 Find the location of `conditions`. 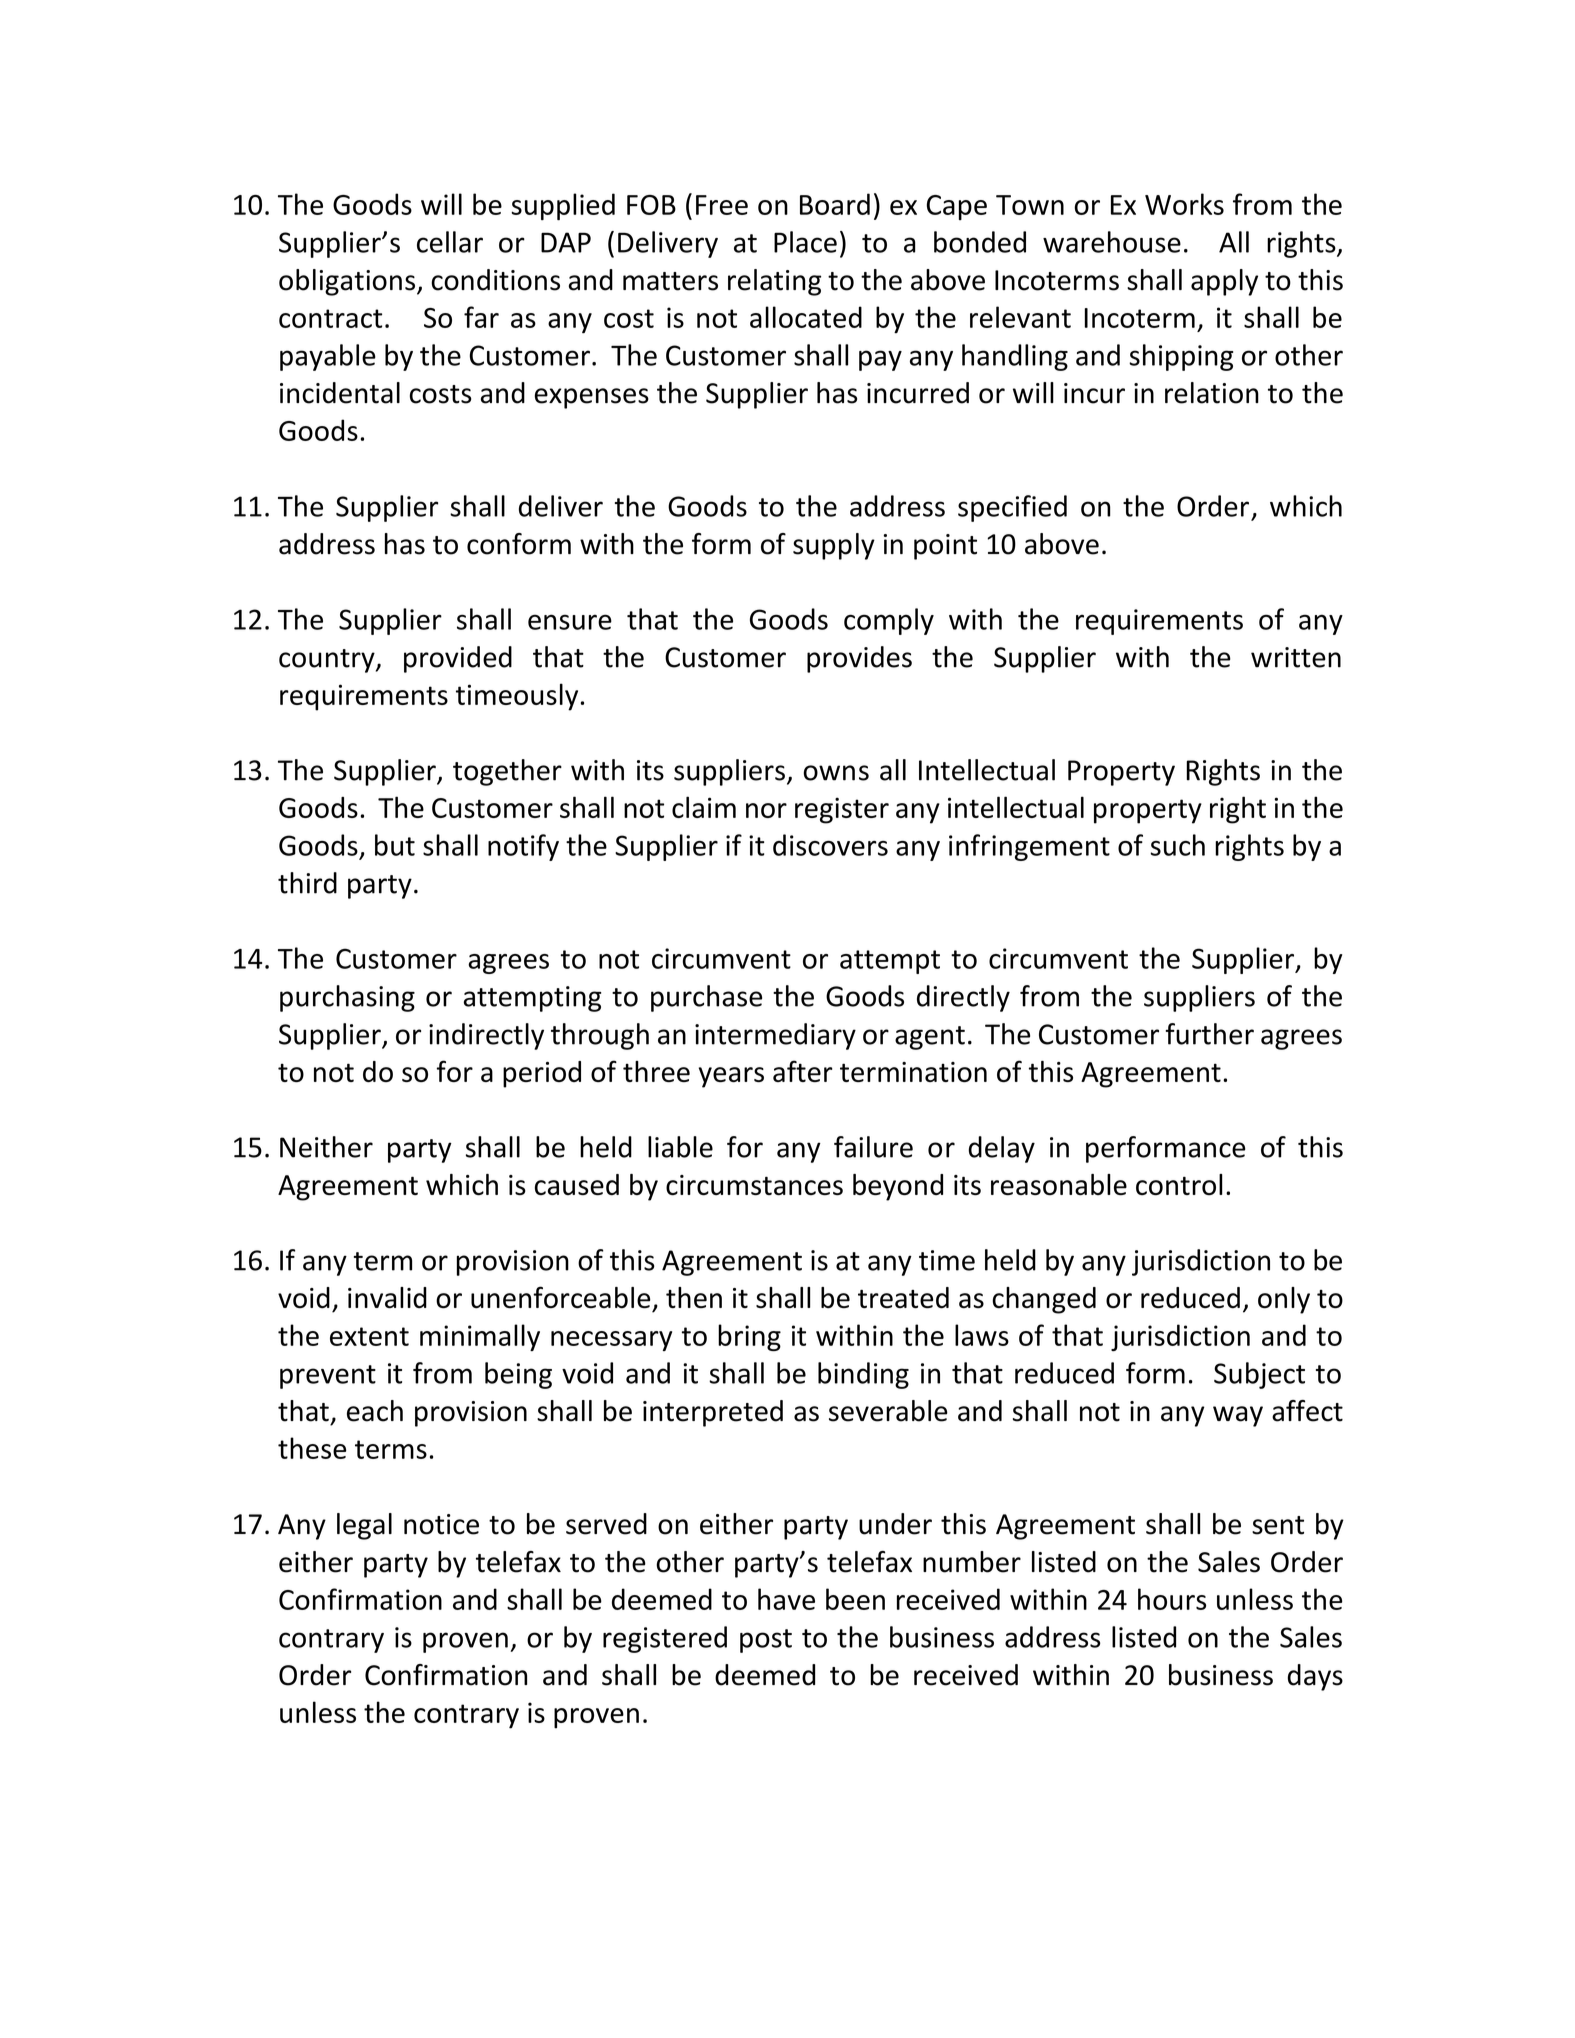

conditions is located at coordinates (495, 280).
